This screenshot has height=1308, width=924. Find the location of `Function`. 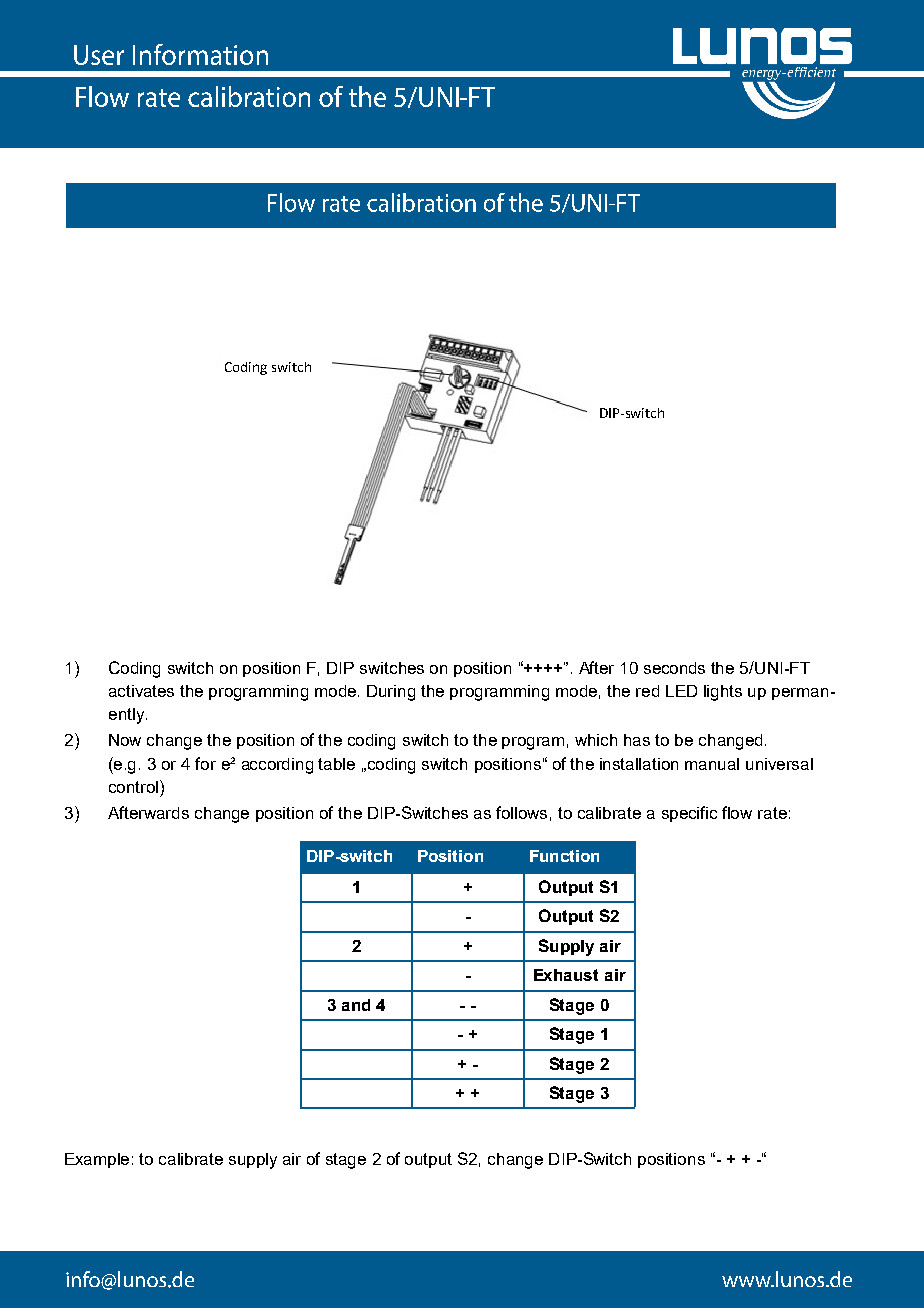

Function is located at coordinates (564, 856).
